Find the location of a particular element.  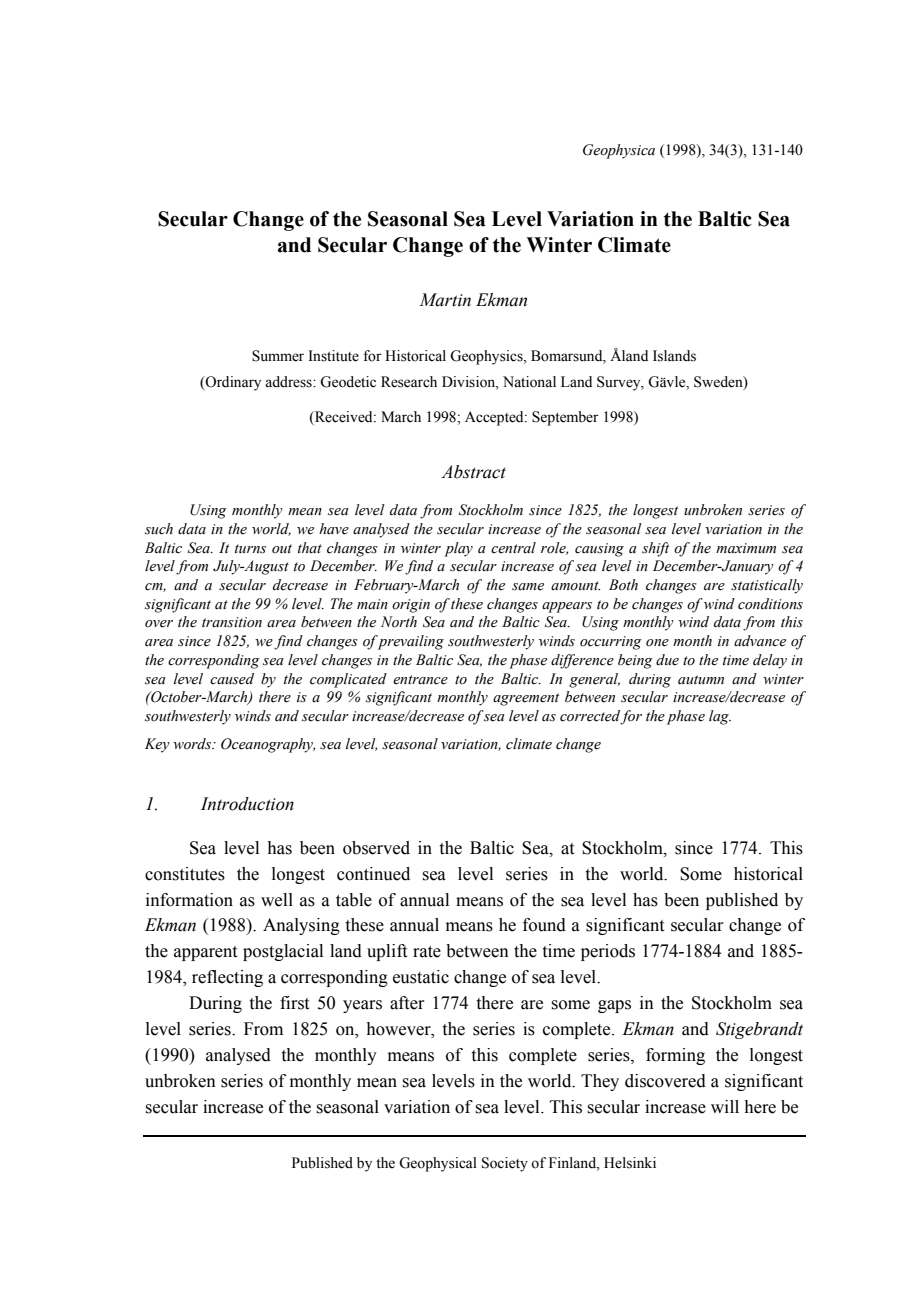

Society is located at coordinates (505, 1164).
